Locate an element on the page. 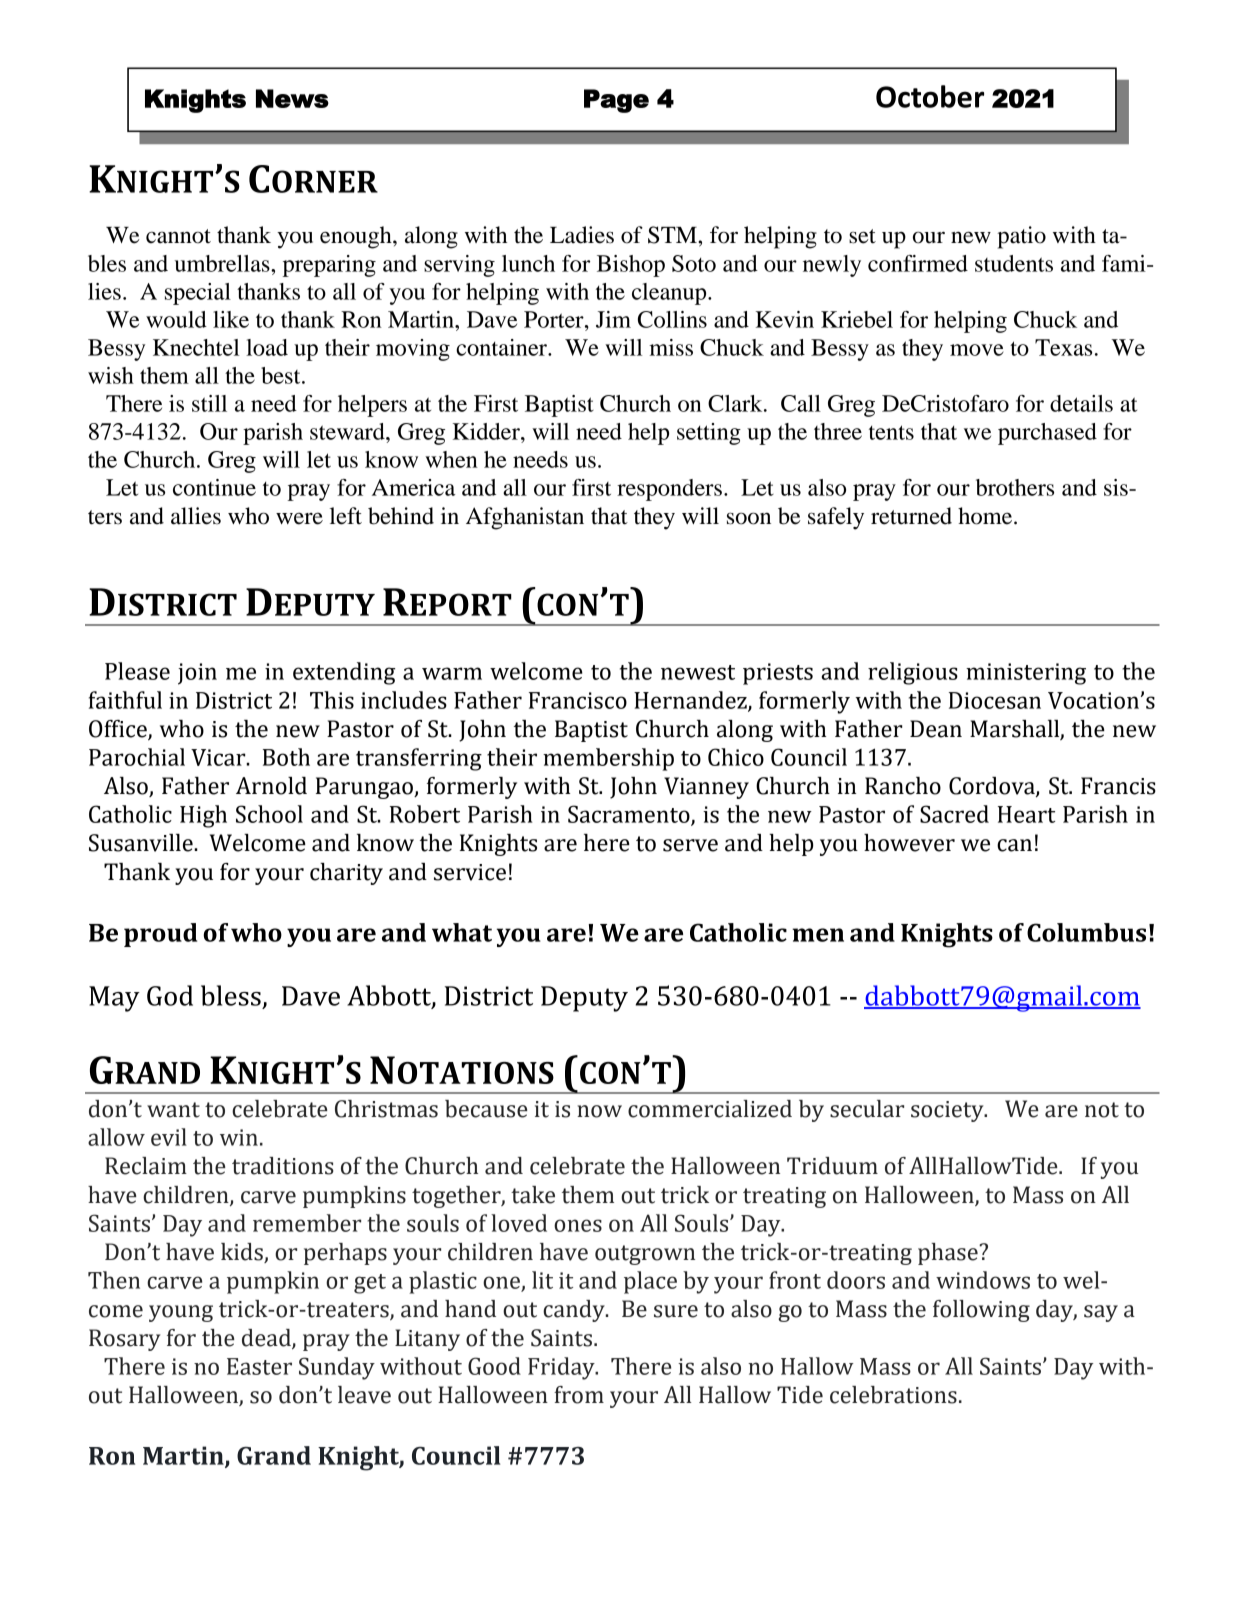 This document has width=1244, height=1610. Easter is located at coordinates (259, 1366).
